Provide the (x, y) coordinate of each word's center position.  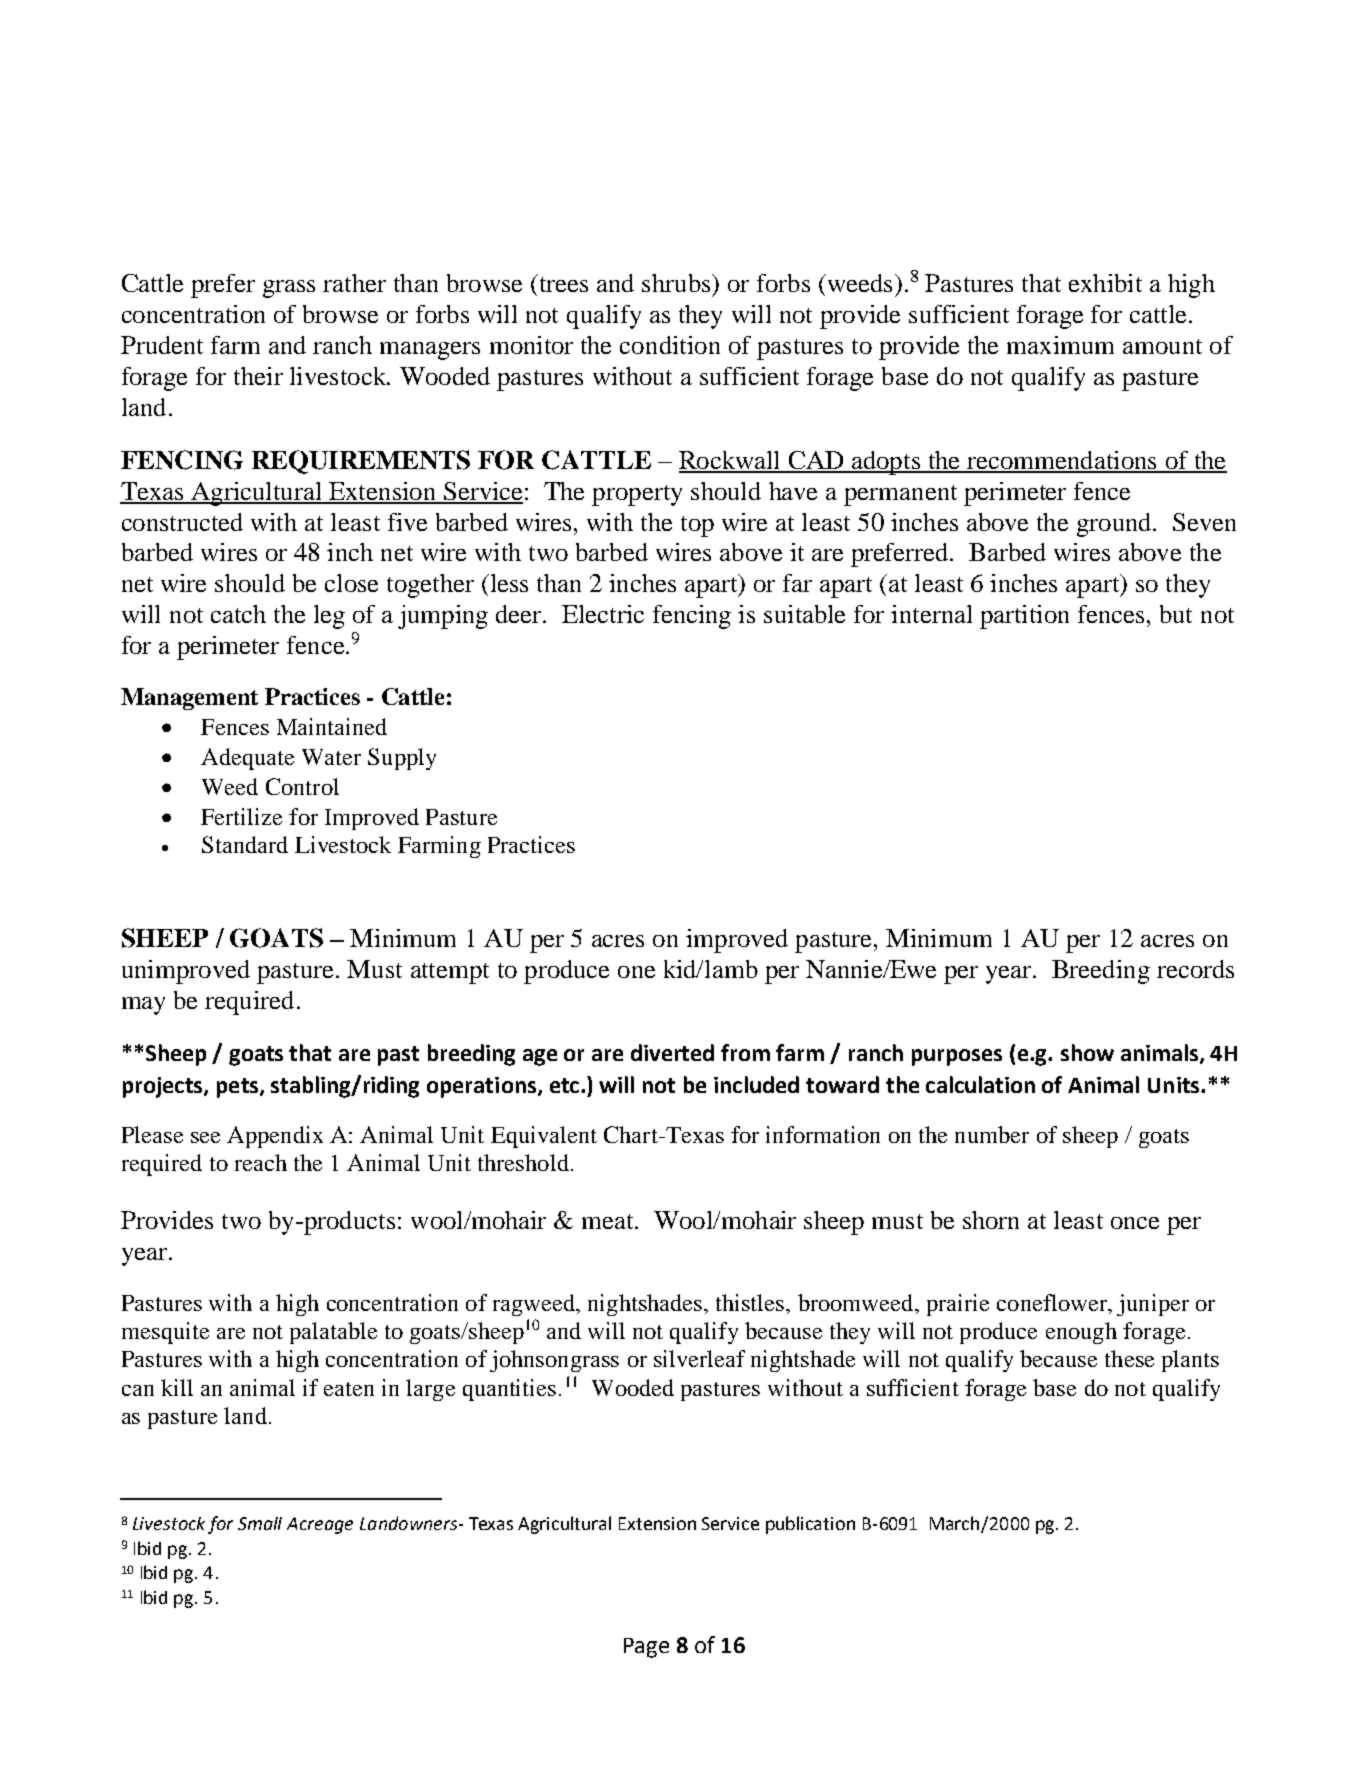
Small (260, 1523)
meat (609, 1221)
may (143, 1006)
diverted (672, 1052)
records (1195, 969)
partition (1024, 617)
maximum (1060, 345)
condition (670, 345)
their (258, 376)
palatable (333, 1333)
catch (238, 614)
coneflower (1053, 1302)
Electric (603, 614)
